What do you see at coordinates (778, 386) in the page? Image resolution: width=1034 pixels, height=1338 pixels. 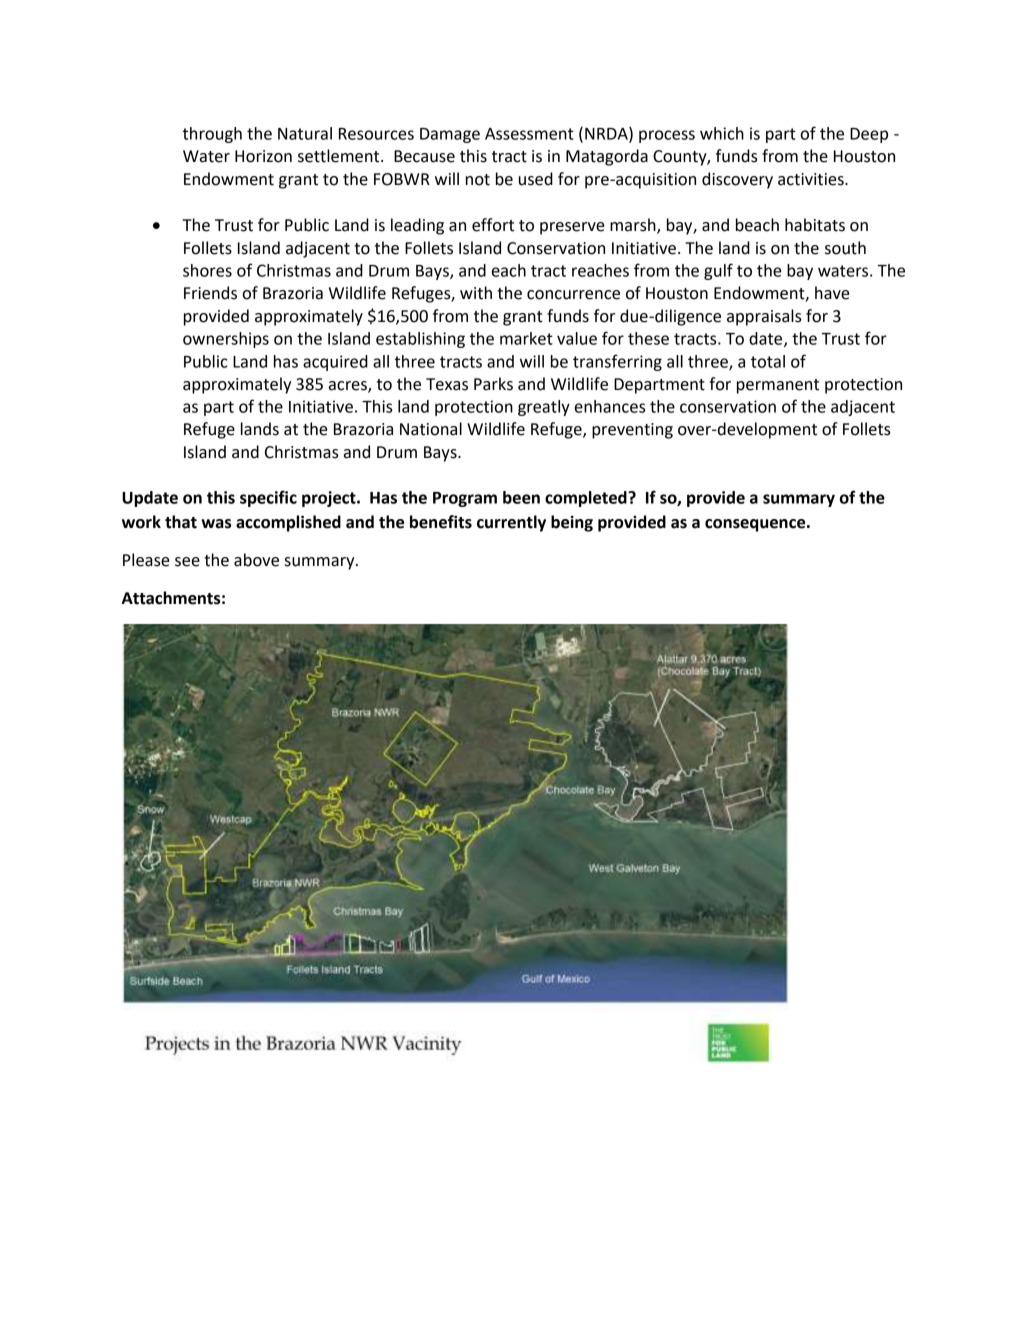 I see `permanent` at bounding box center [778, 386].
